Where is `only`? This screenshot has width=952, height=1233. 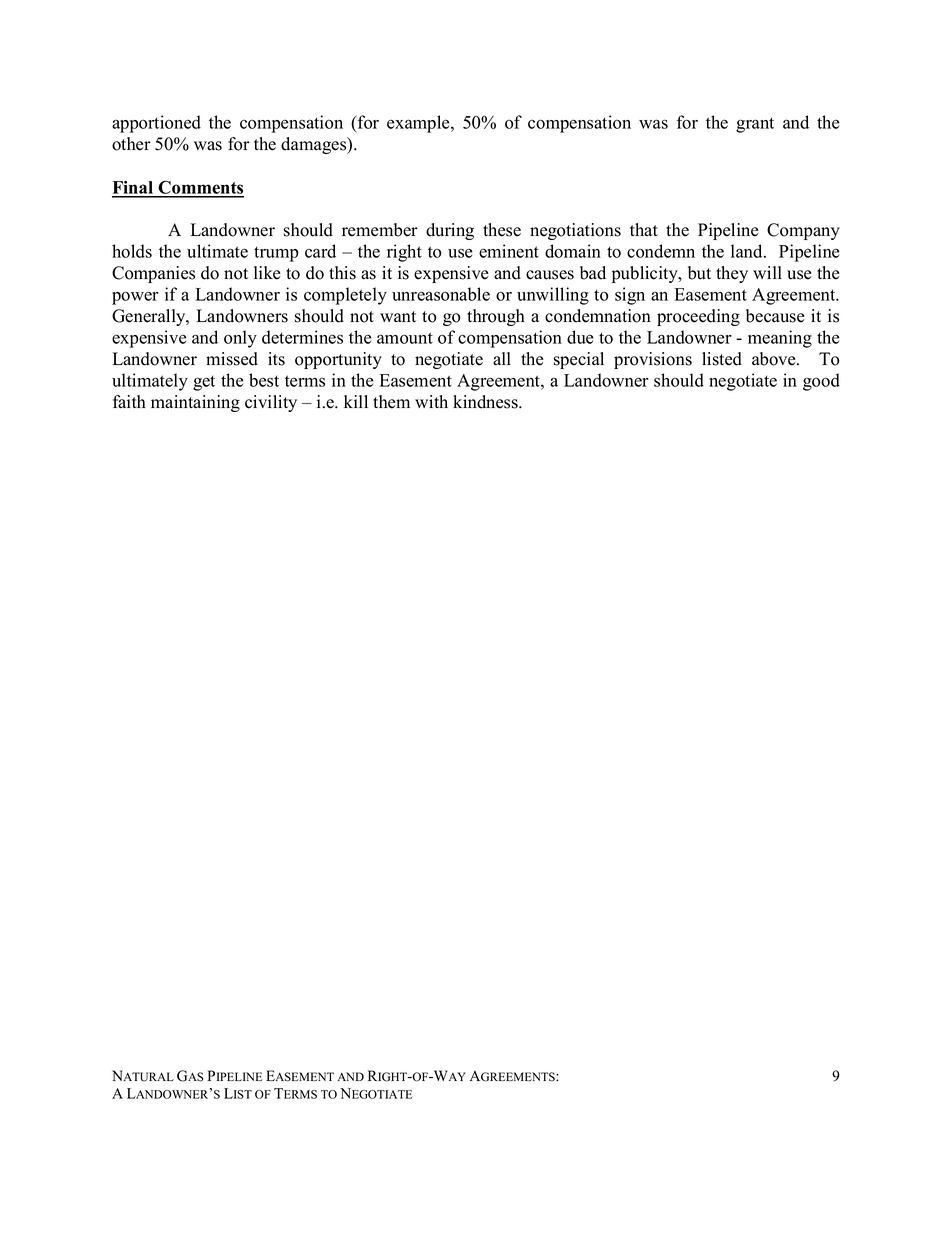
only is located at coordinates (240, 339).
